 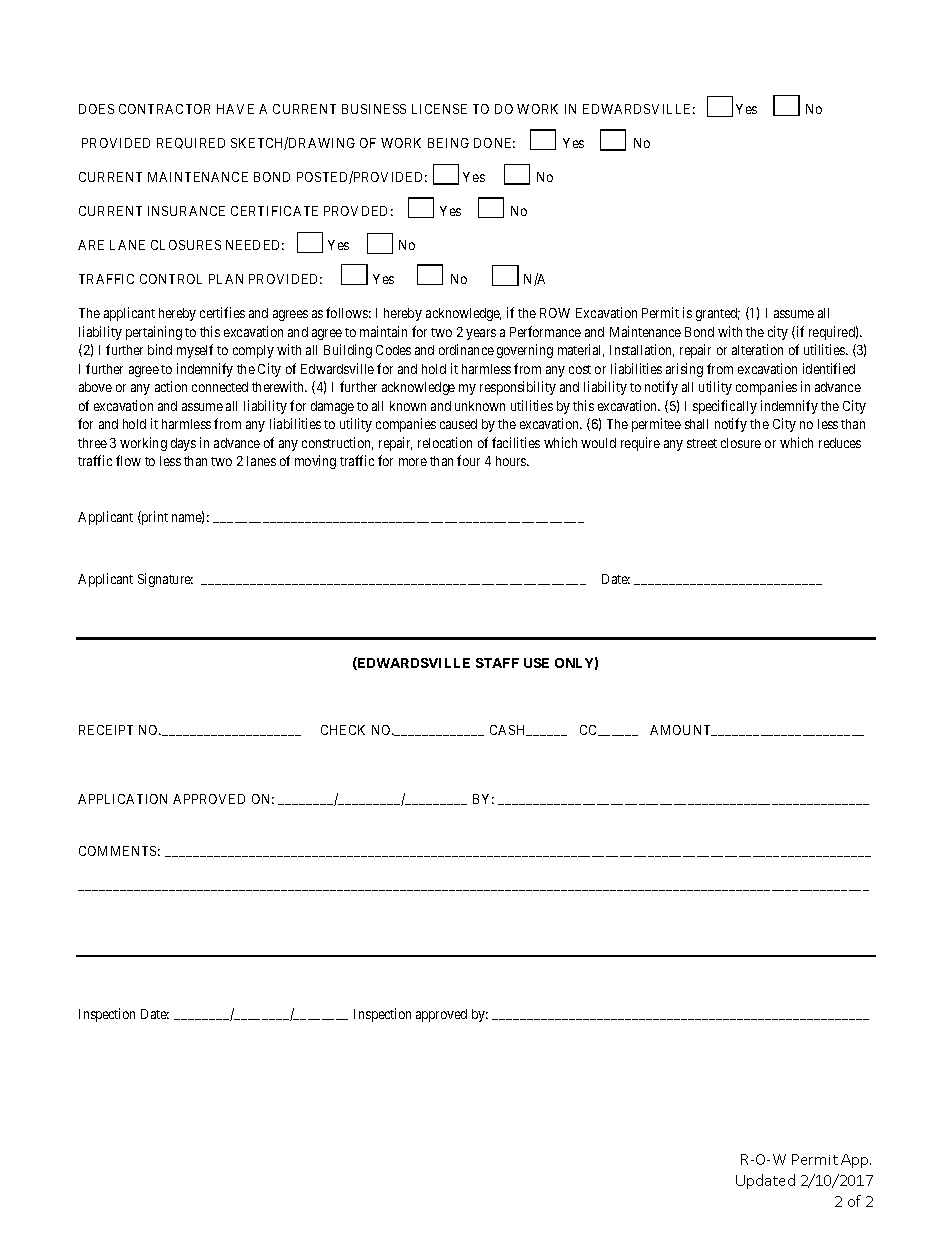 What do you see at coordinates (497, 663) in the page?
I see `STAFF` at bounding box center [497, 663].
